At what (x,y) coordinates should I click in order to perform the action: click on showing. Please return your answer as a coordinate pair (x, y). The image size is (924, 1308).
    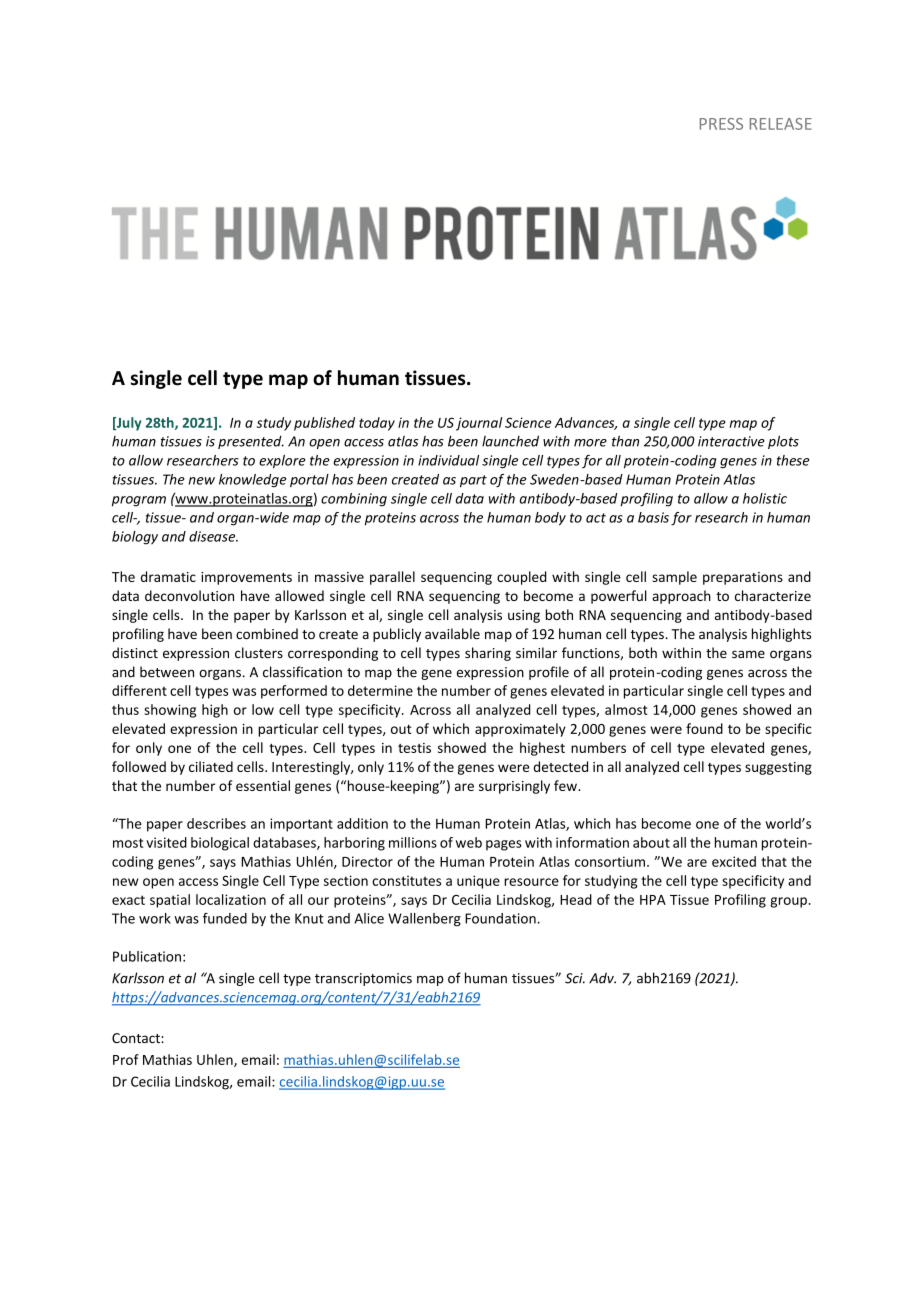
    Looking at the image, I should click on (170, 711).
